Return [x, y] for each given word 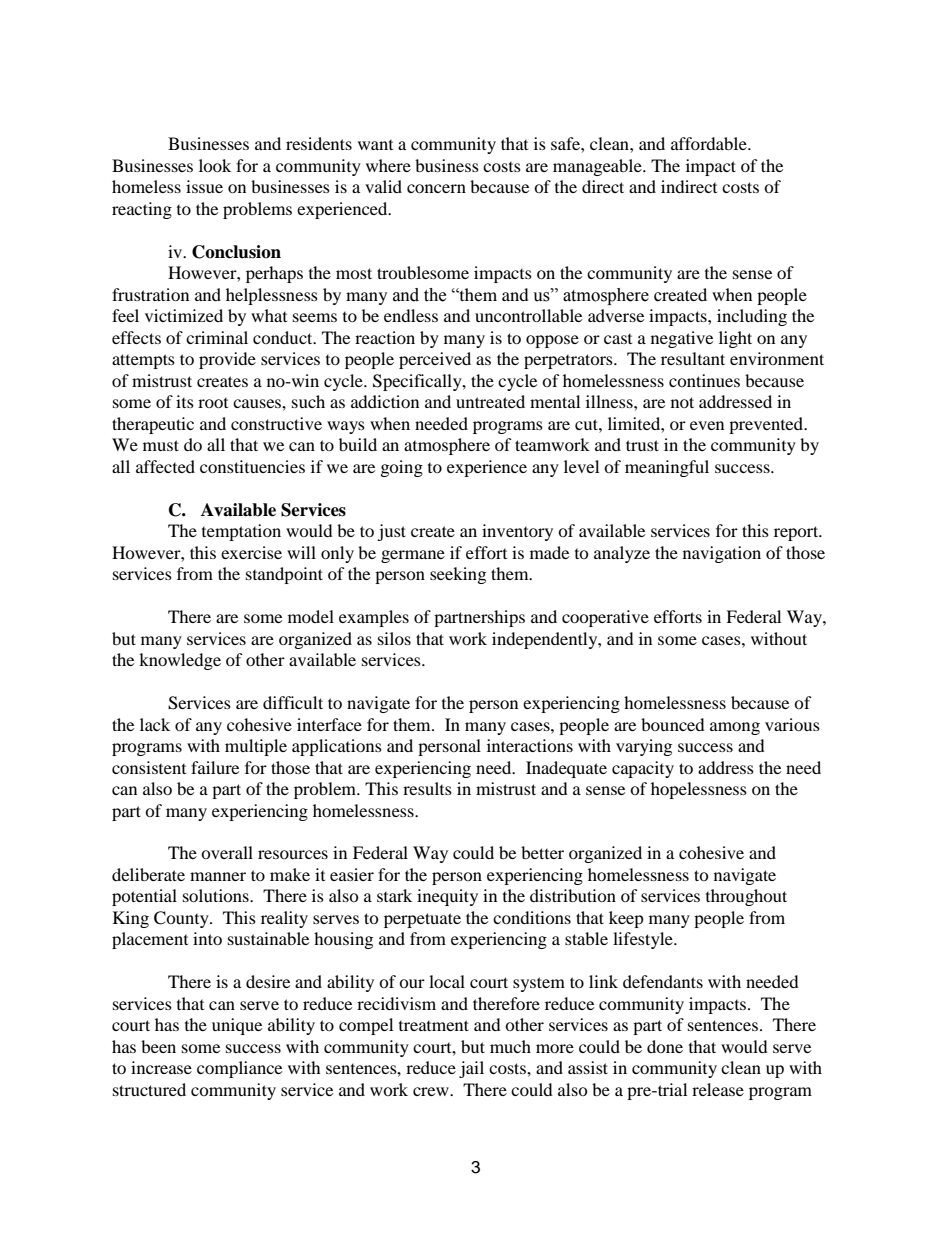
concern [436, 188]
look [215, 165]
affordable [710, 143]
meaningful [667, 468]
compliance [239, 1069]
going [402, 468]
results [427, 788]
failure [215, 767]
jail [471, 1069]
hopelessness [699, 790]
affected [165, 466]
